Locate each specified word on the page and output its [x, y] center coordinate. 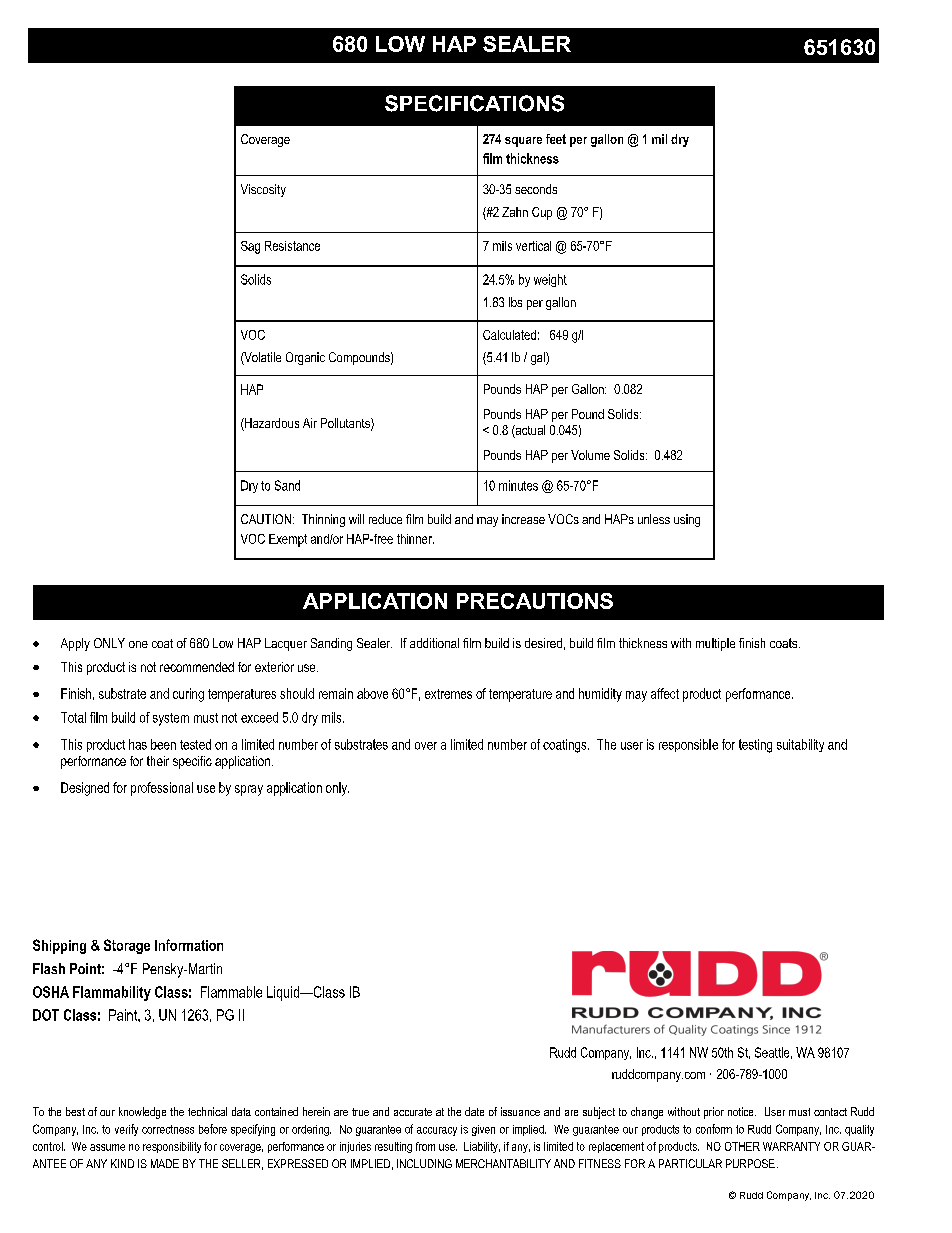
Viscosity [263, 190]
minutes [518, 485]
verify [126, 1130]
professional [162, 789]
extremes [448, 694]
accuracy [437, 1131]
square [523, 142]
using [687, 520]
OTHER [742, 1146]
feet [556, 139]
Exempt [288, 540]
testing [755, 746]
